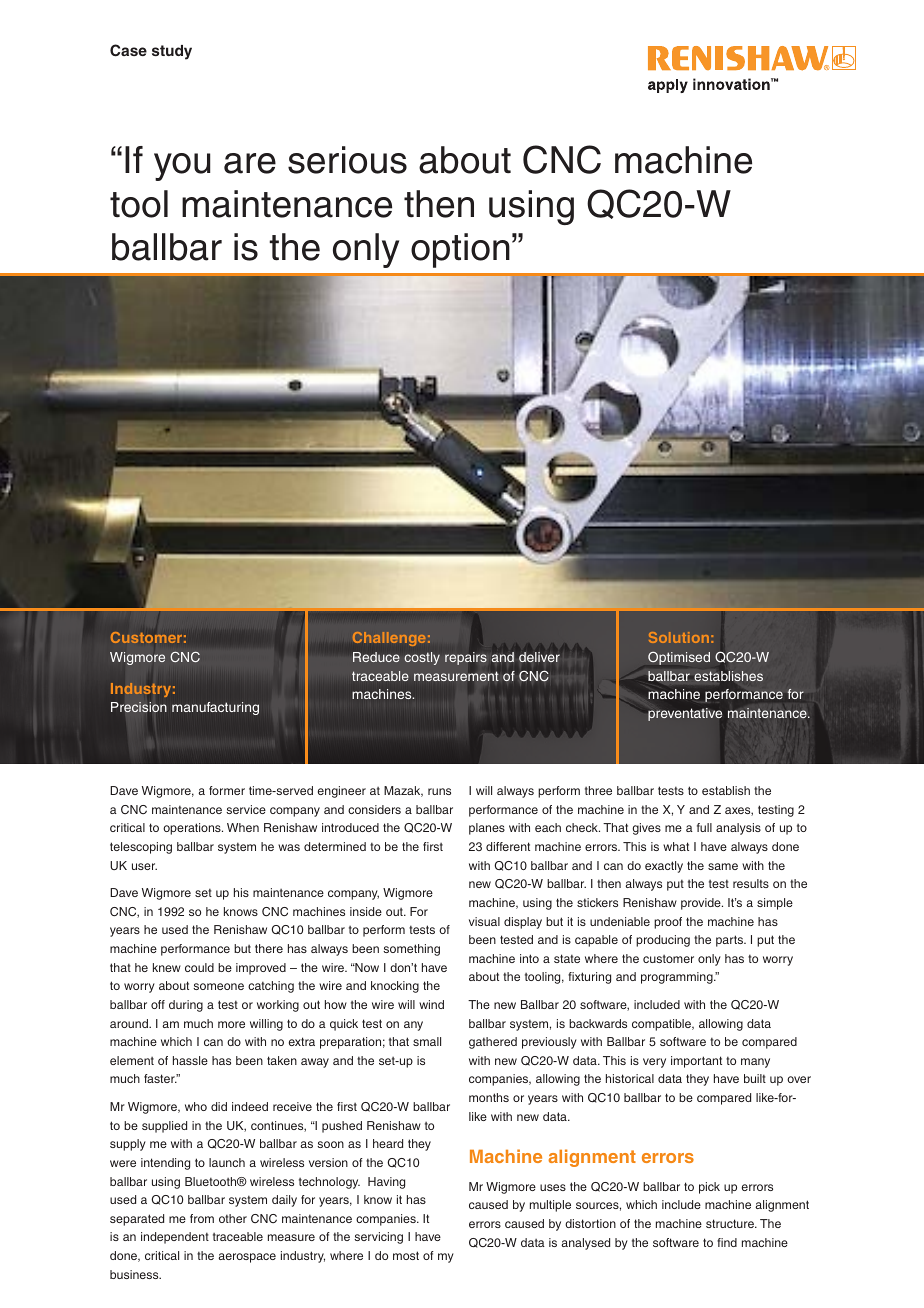 Image resolution: width=924 pixels, height=1308 pixels. What do you see at coordinates (460, 250) in the page?
I see `option` at bounding box center [460, 250].
